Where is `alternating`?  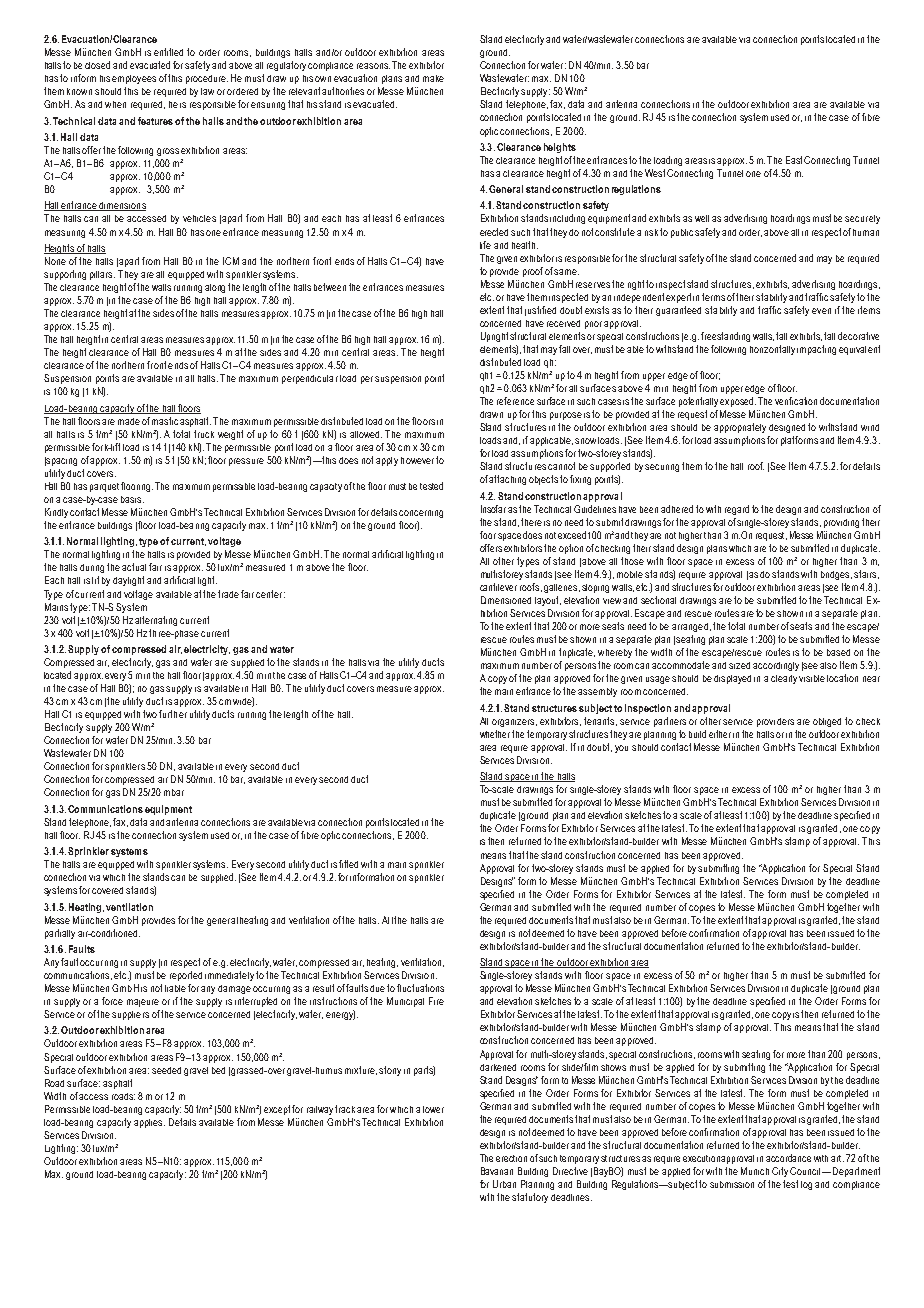
alternating is located at coordinates (156, 621).
